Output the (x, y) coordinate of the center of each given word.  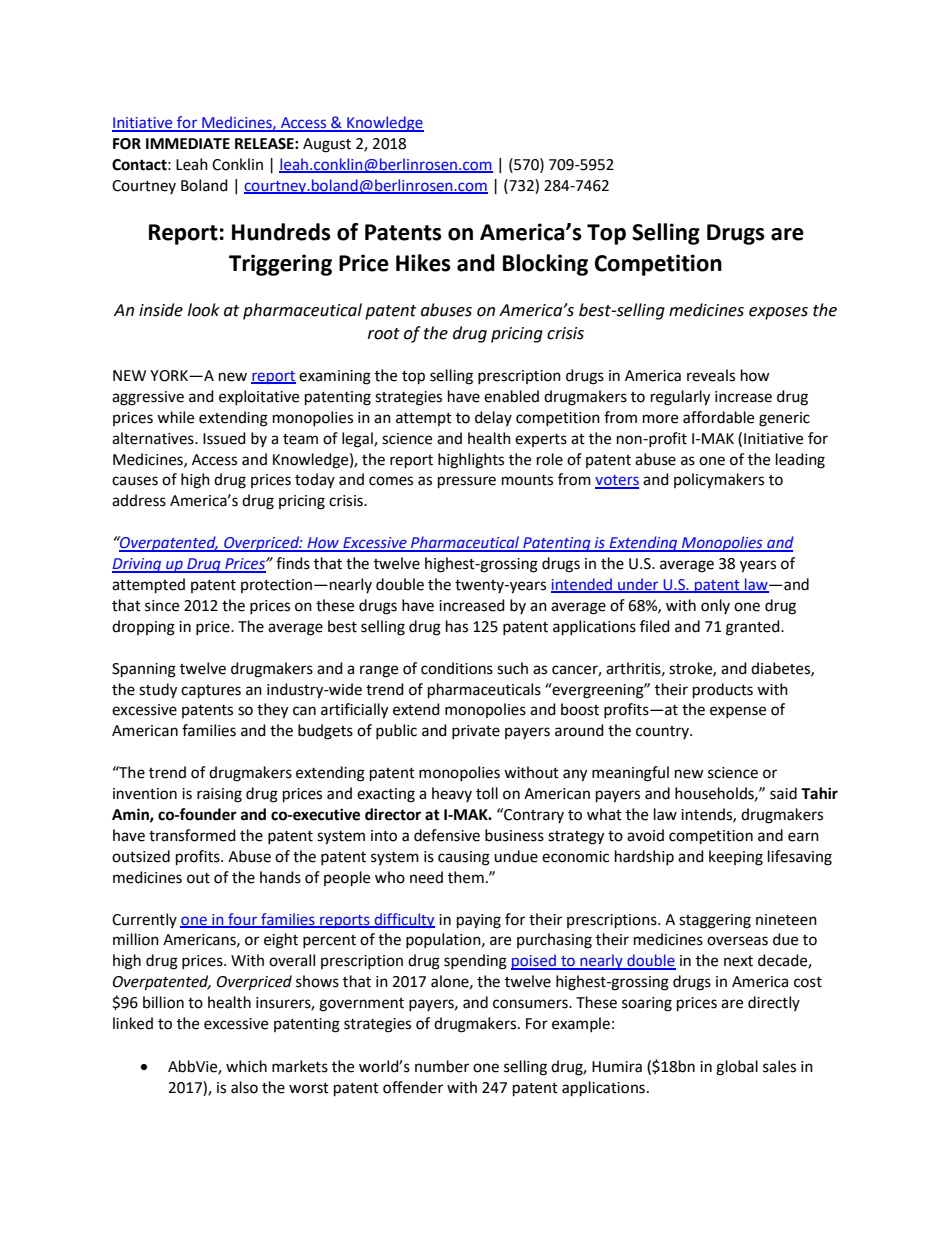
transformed (192, 835)
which (246, 1066)
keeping (736, 858)
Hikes (423, 263)
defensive (447, 835)
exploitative (259, 397)
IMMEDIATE (188, 143)
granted (754, 628)
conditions (457, 668)
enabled (511, 396)
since (162, 606)
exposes (778, 313)
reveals (711, 375)
